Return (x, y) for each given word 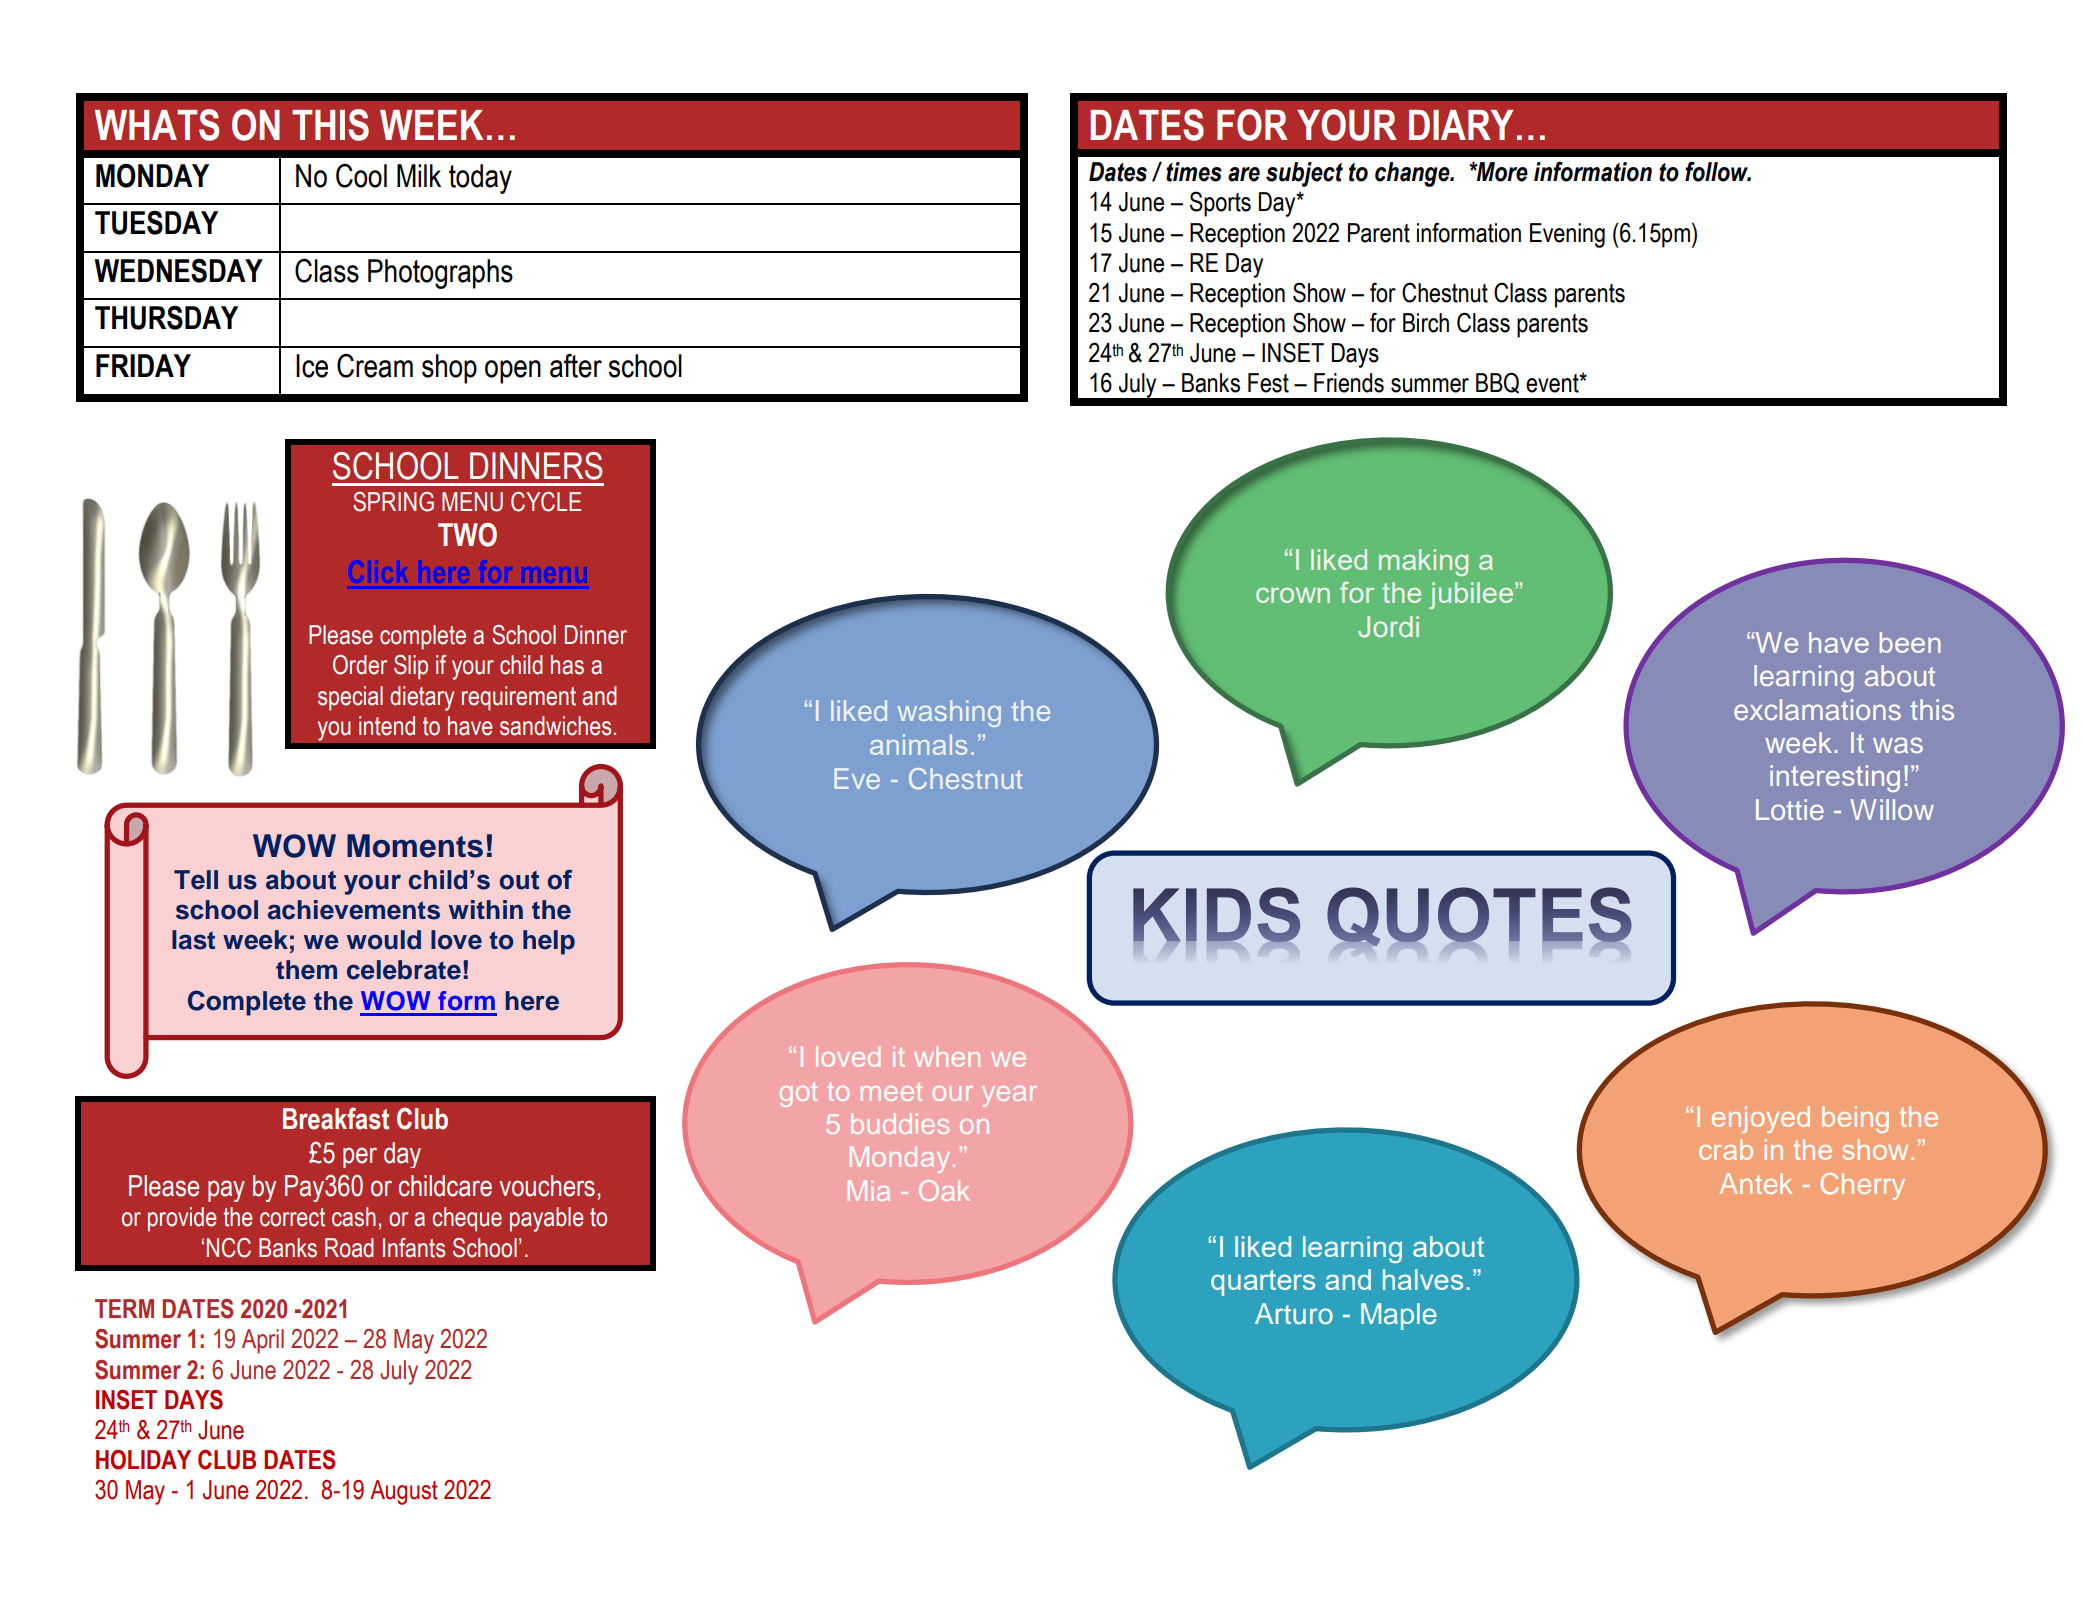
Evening (1567, 235)
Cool (361, 176)
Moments (415, 846)
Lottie (1790, 809)
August (404, 1492)
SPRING (393, 502)
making (1423, 562)
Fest (1268, 383)
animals (918, 744)
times (1194, 172)
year (1009, 1096)
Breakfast (336, 1118)
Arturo (1294, 1314)
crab (1726, 1149)
